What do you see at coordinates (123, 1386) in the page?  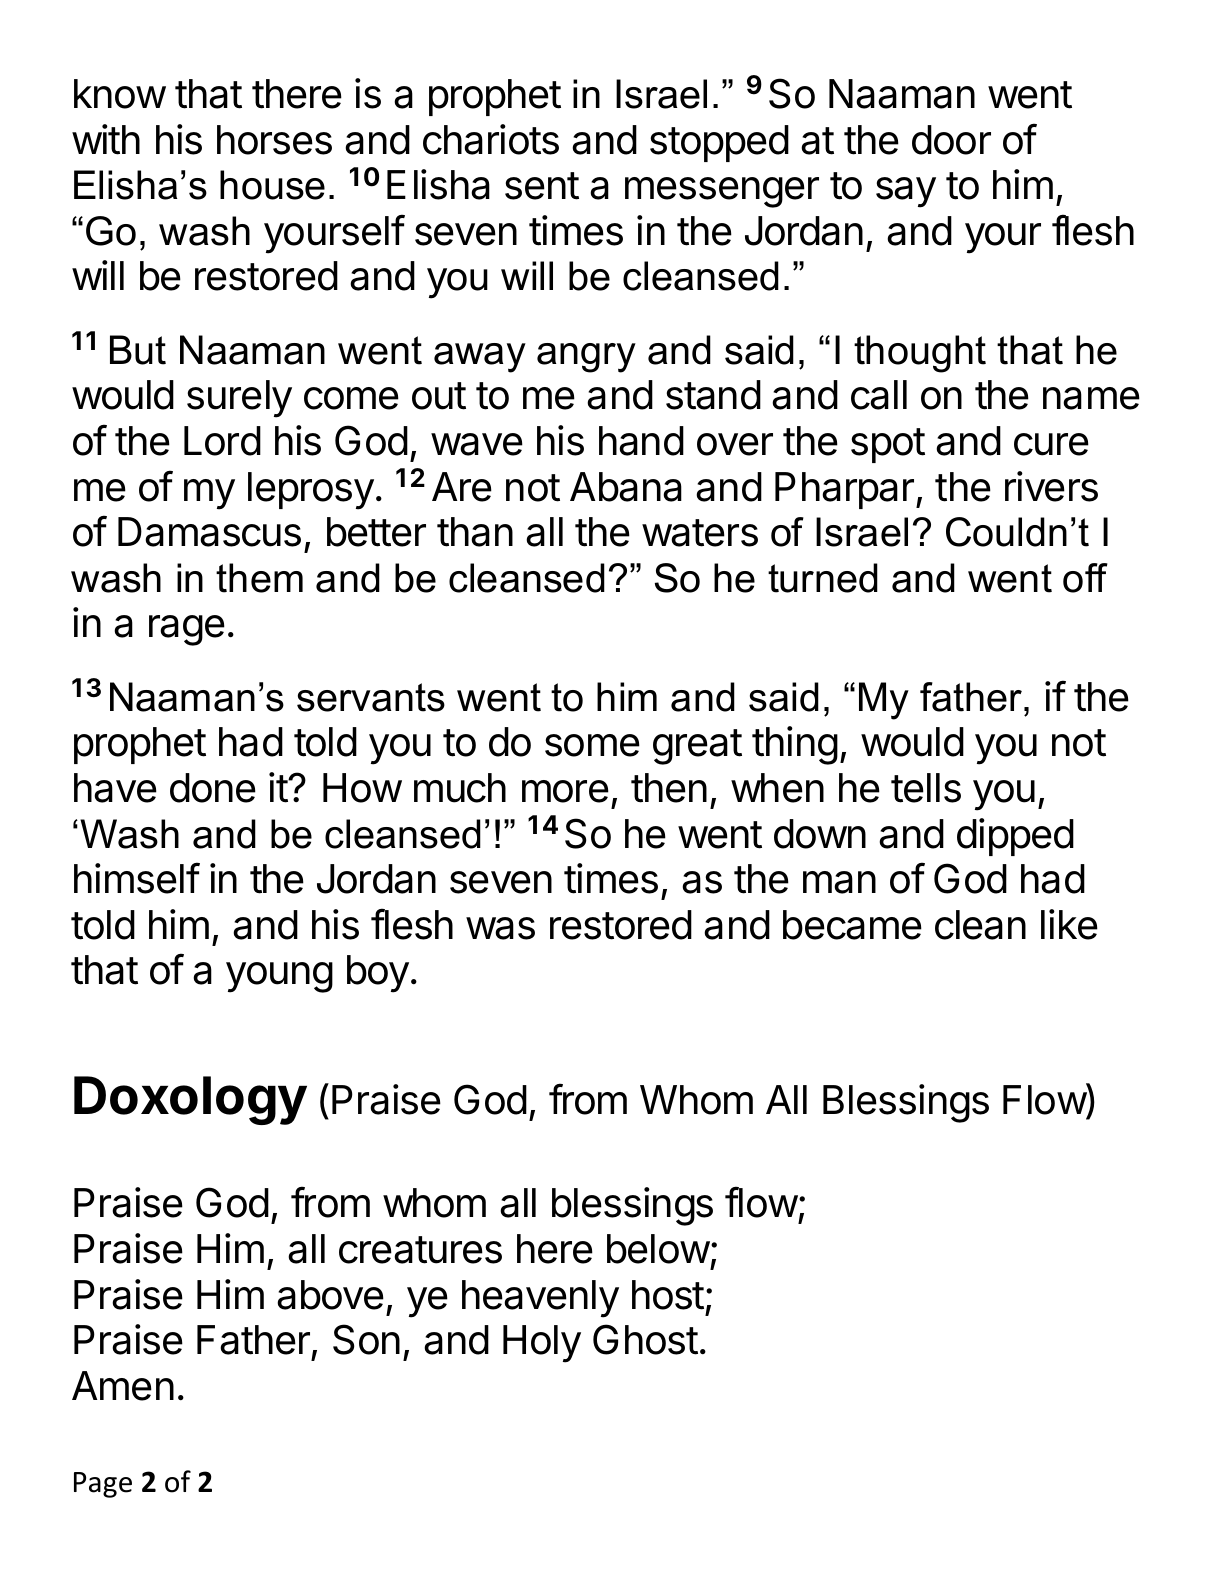 I see `Amen` at bounding box center [123, 1386].
